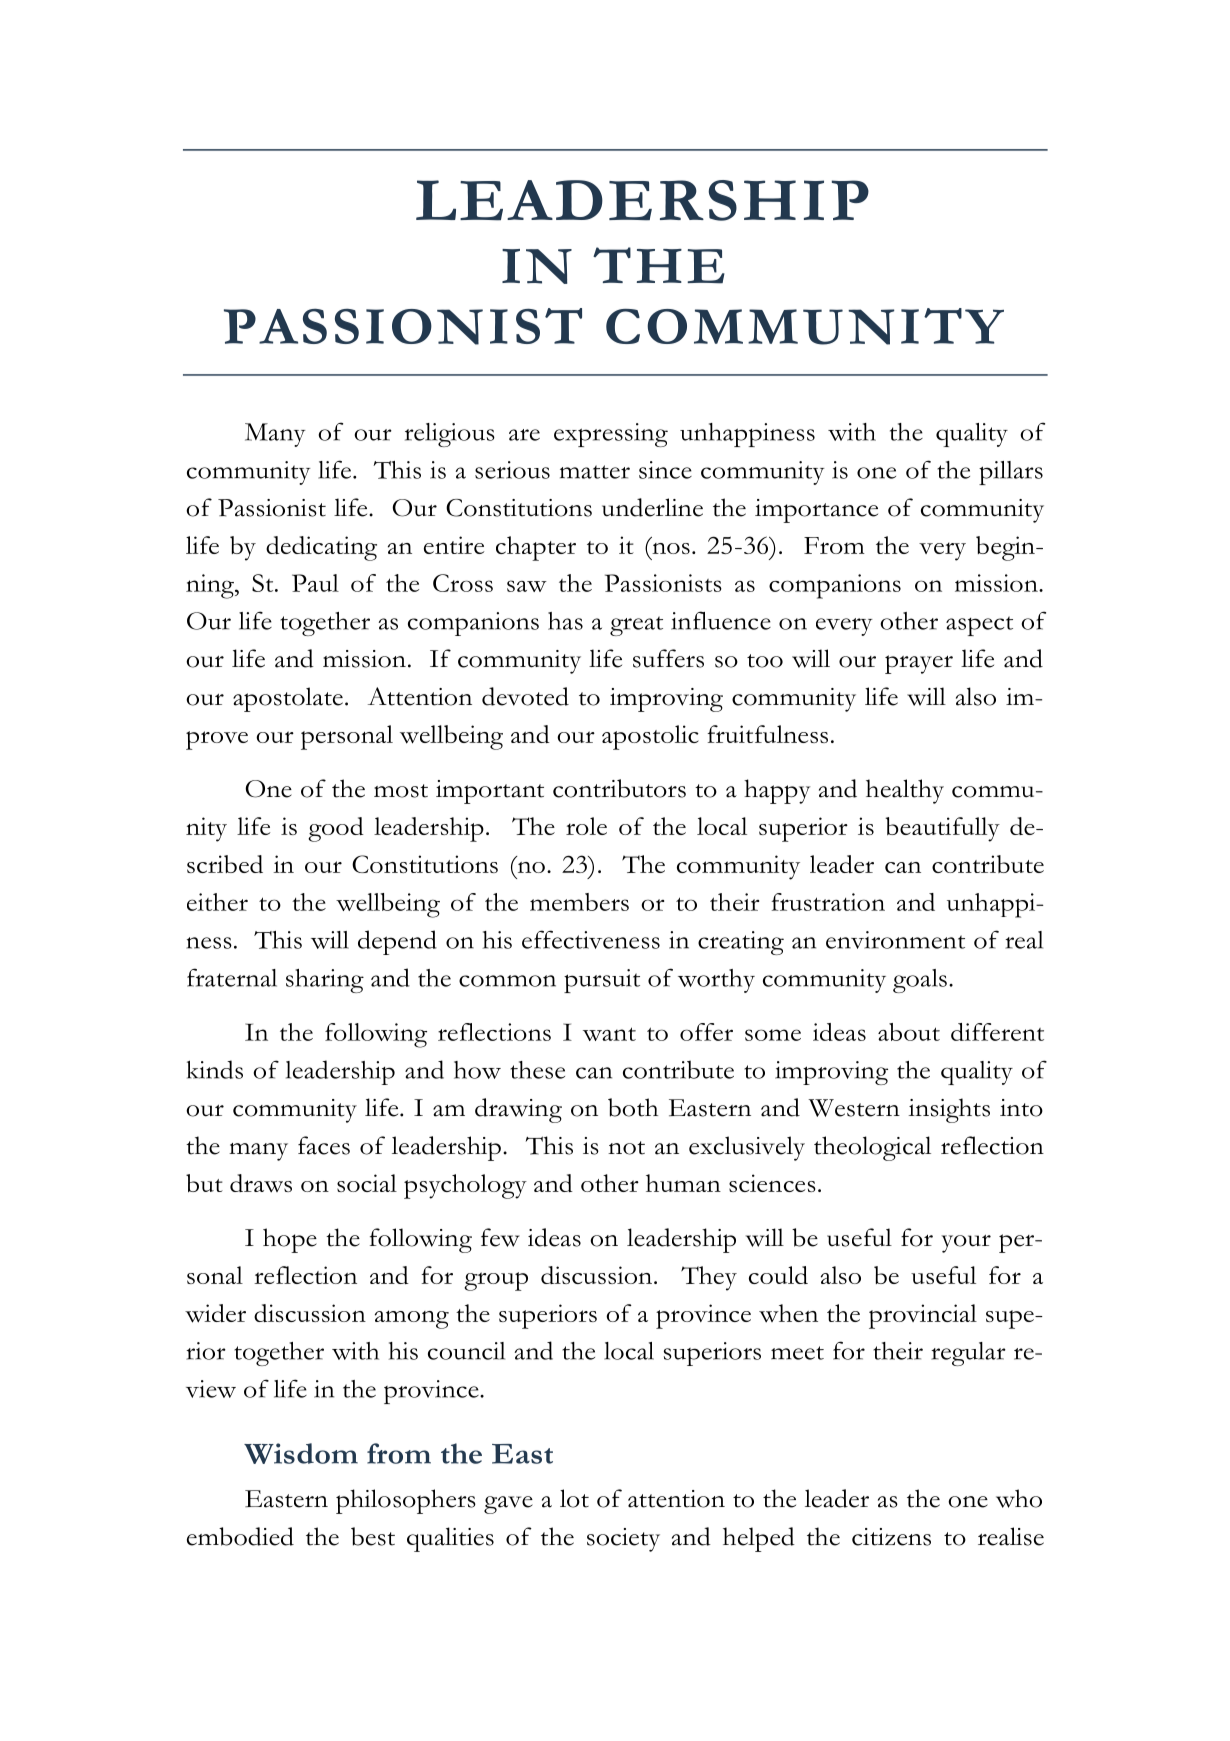  I want to click on sharing, so click(325, 981).
